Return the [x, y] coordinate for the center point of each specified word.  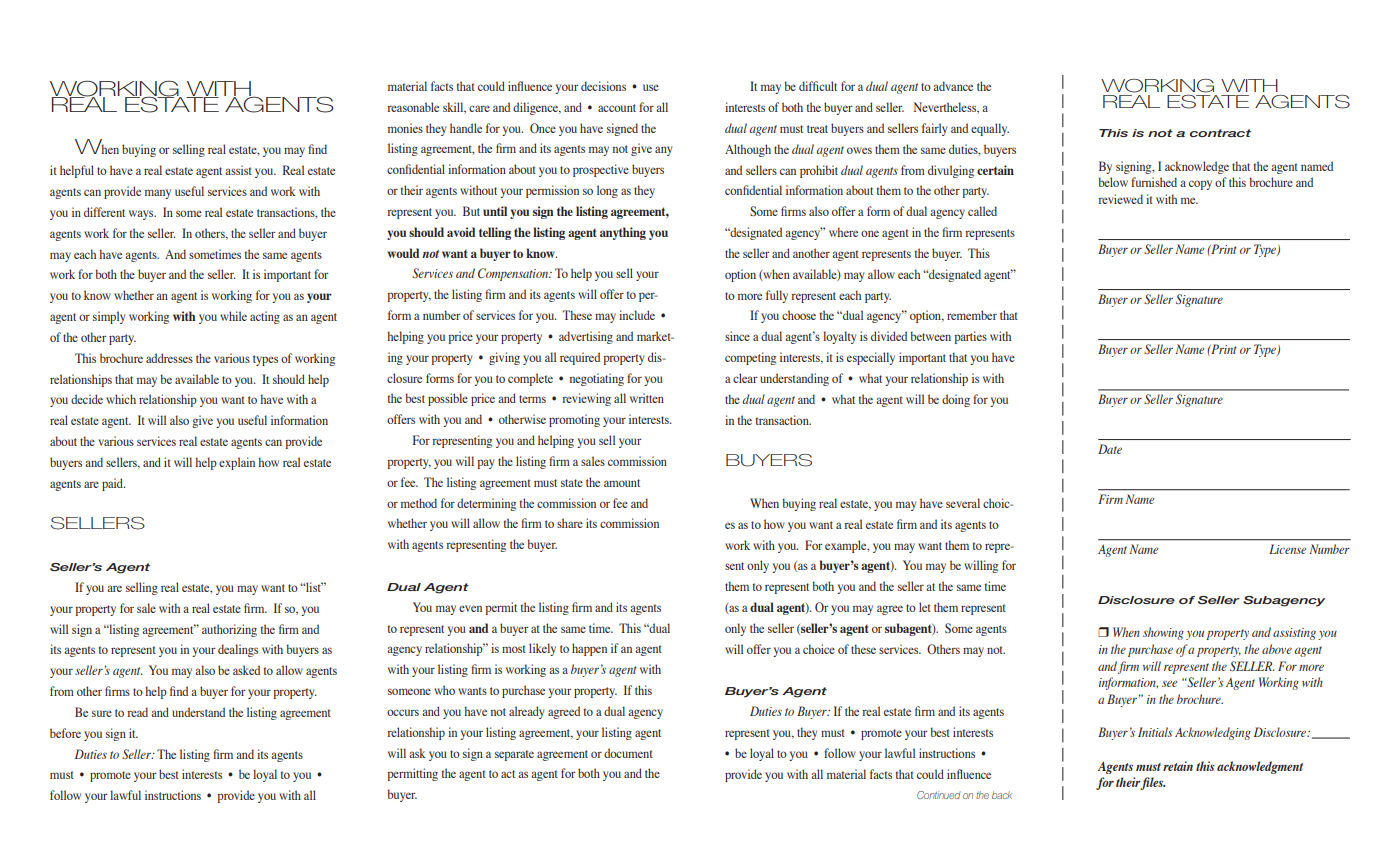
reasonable [413, 107]
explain [237, 463]
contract [1220, 133]
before [65, 733]
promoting [574, 420]
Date [1110, 449]
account [617, 108]
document [628, 753]
